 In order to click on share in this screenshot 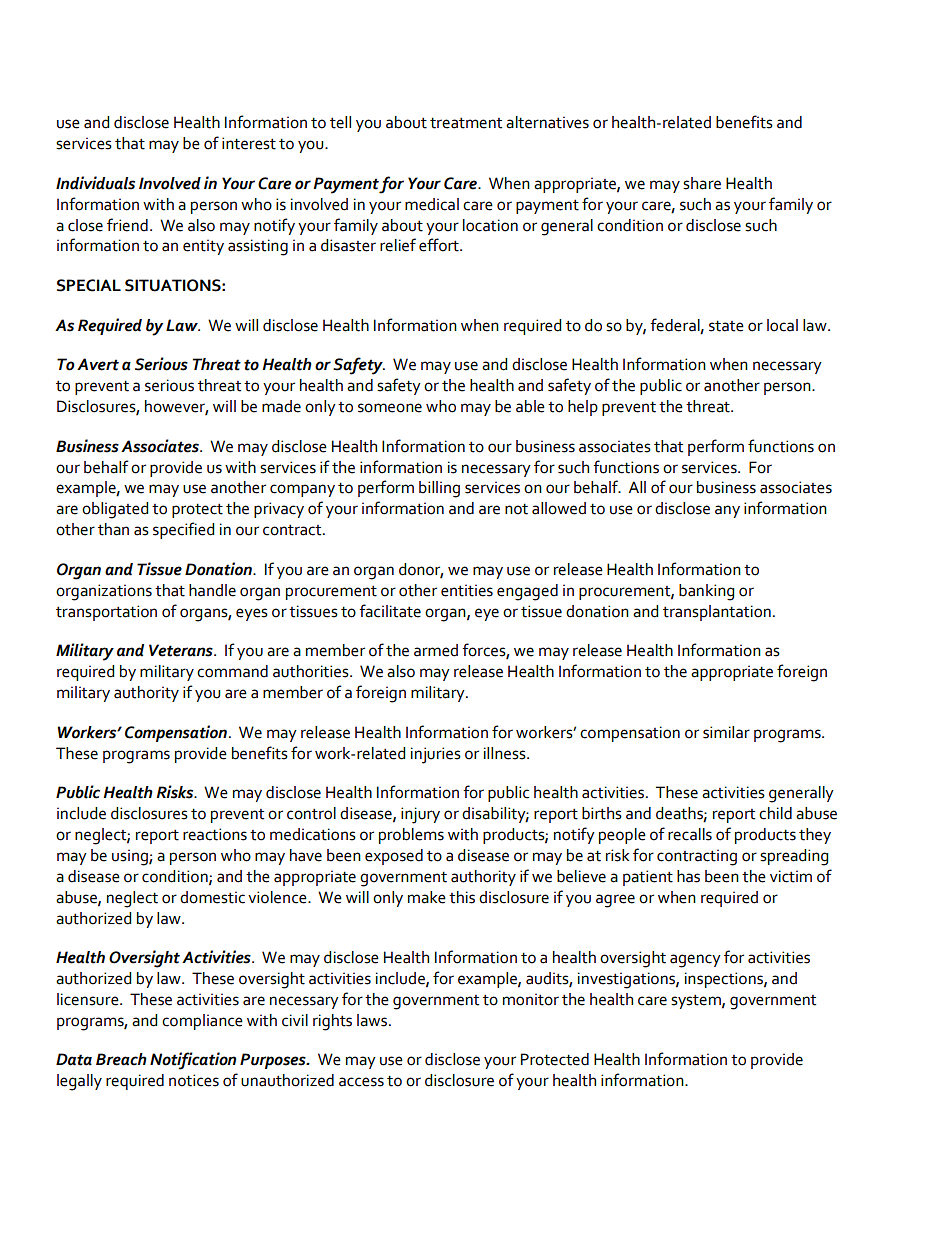, I will do `click(702, 183)`.
